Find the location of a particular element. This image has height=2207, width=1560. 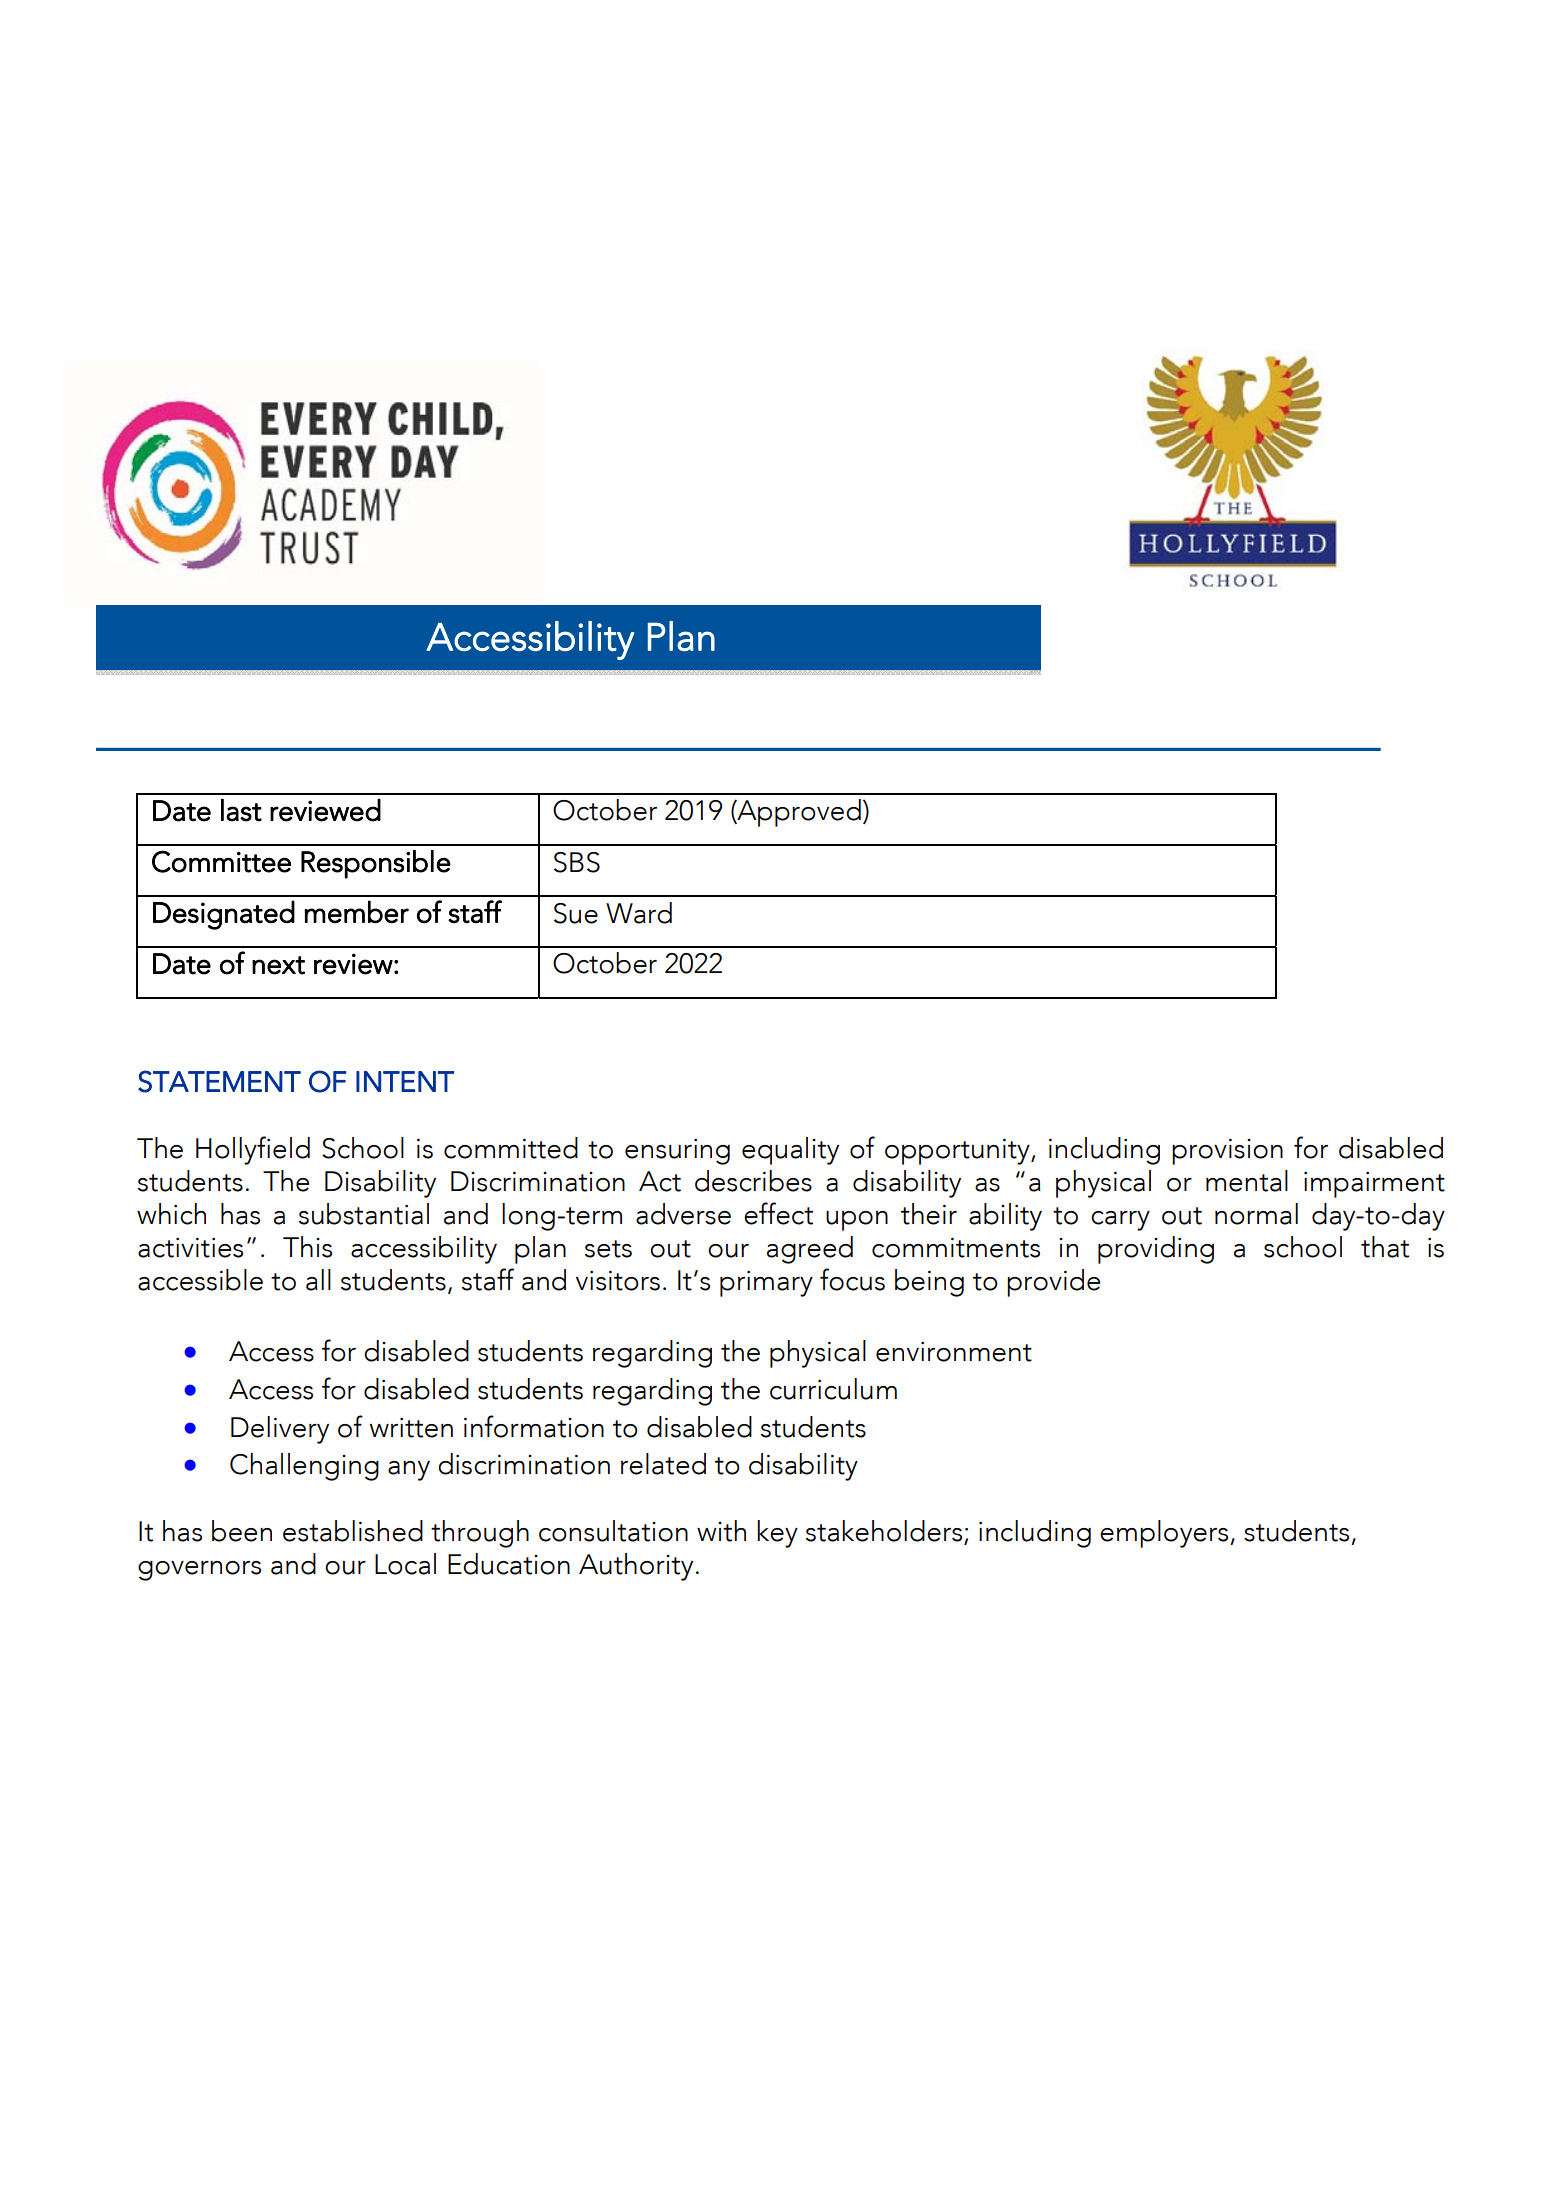

established is located at coordinates (353, 1531).
